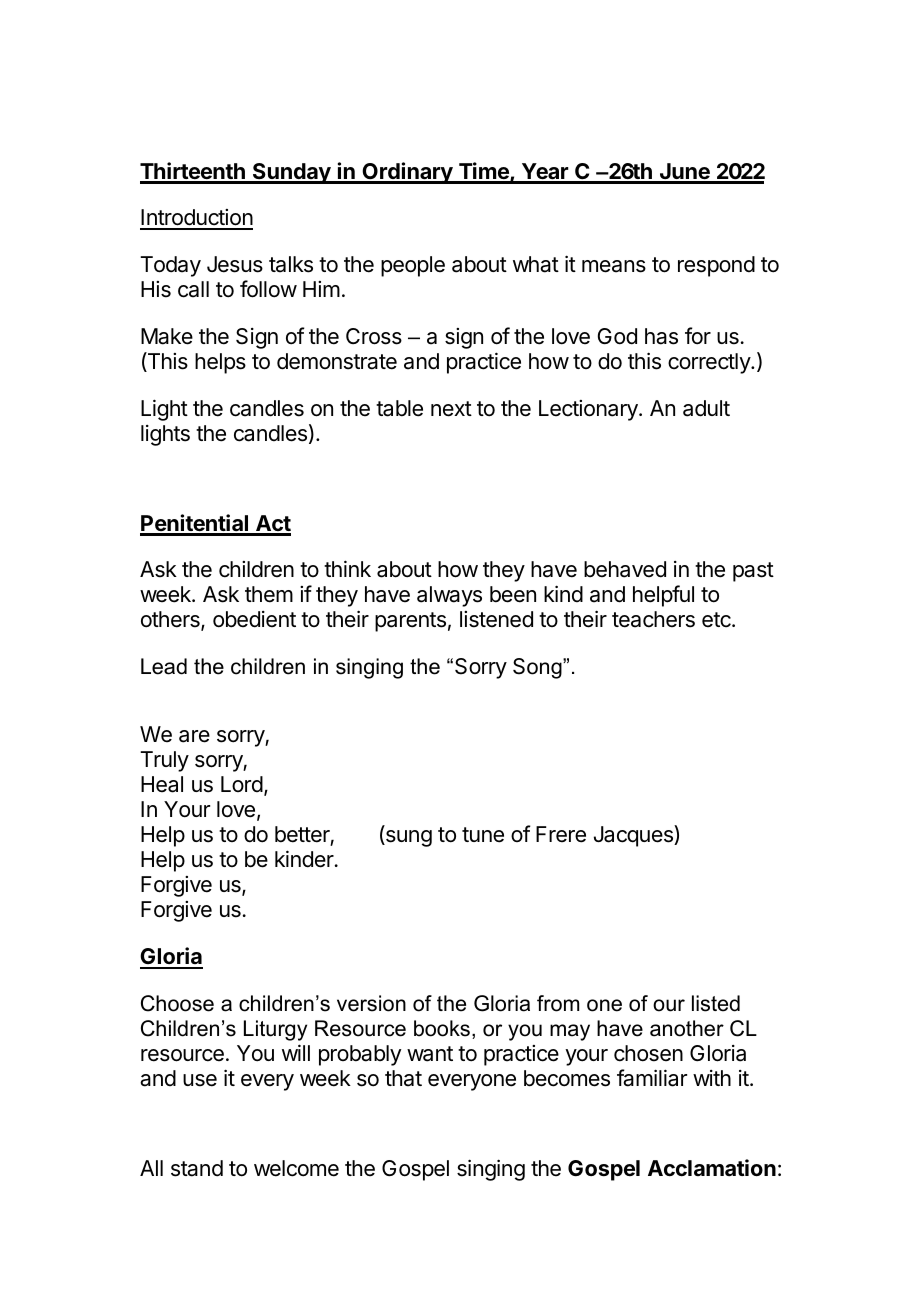 This image has height=1308, width=924. What do you see at coordinates (403, 1078) in the image?
I see `that` at bounding box center [403, 1078].
